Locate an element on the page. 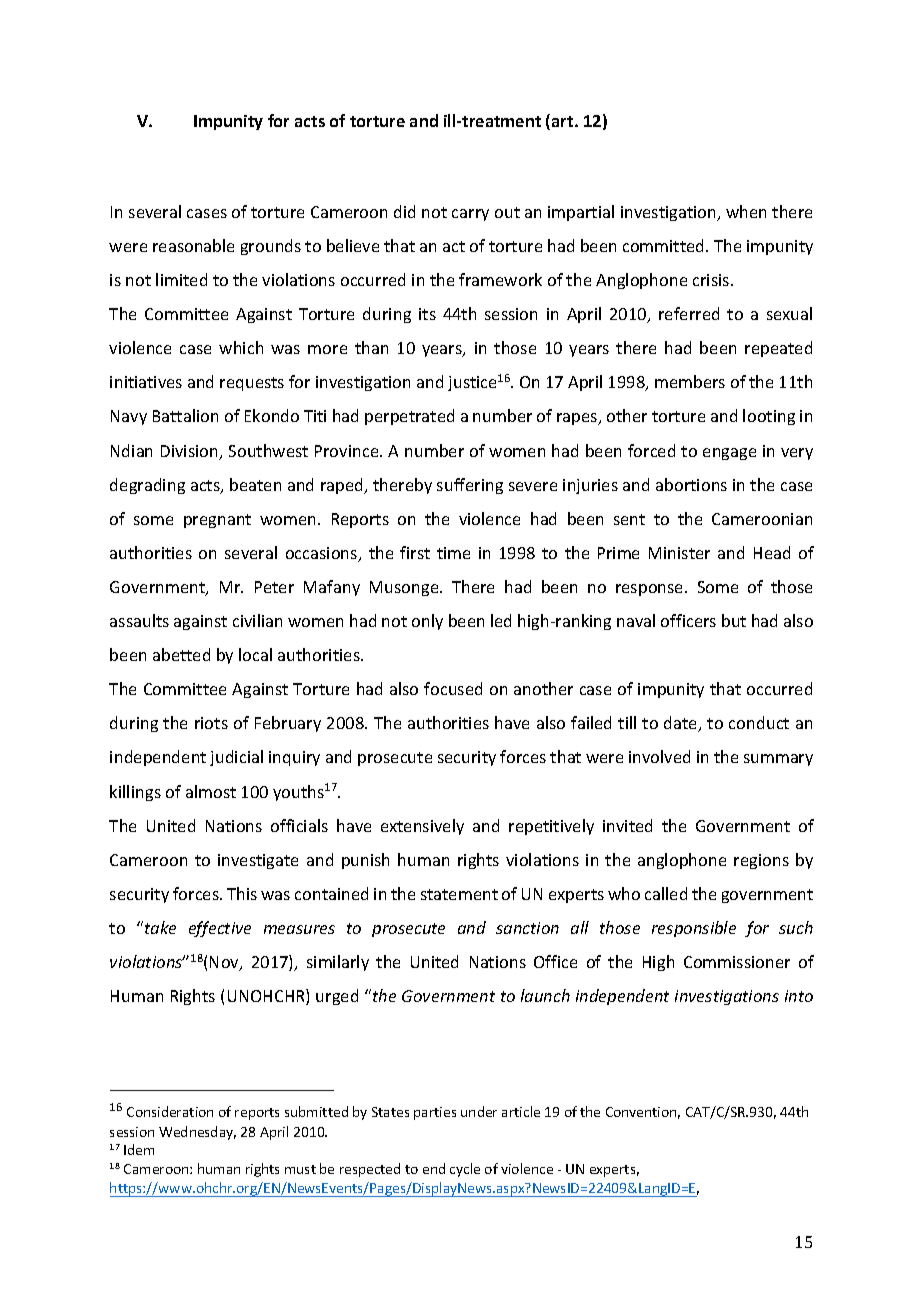 The height and width of the page is (1308, 924). Wednesday is located at coordinates (197, 1133).
